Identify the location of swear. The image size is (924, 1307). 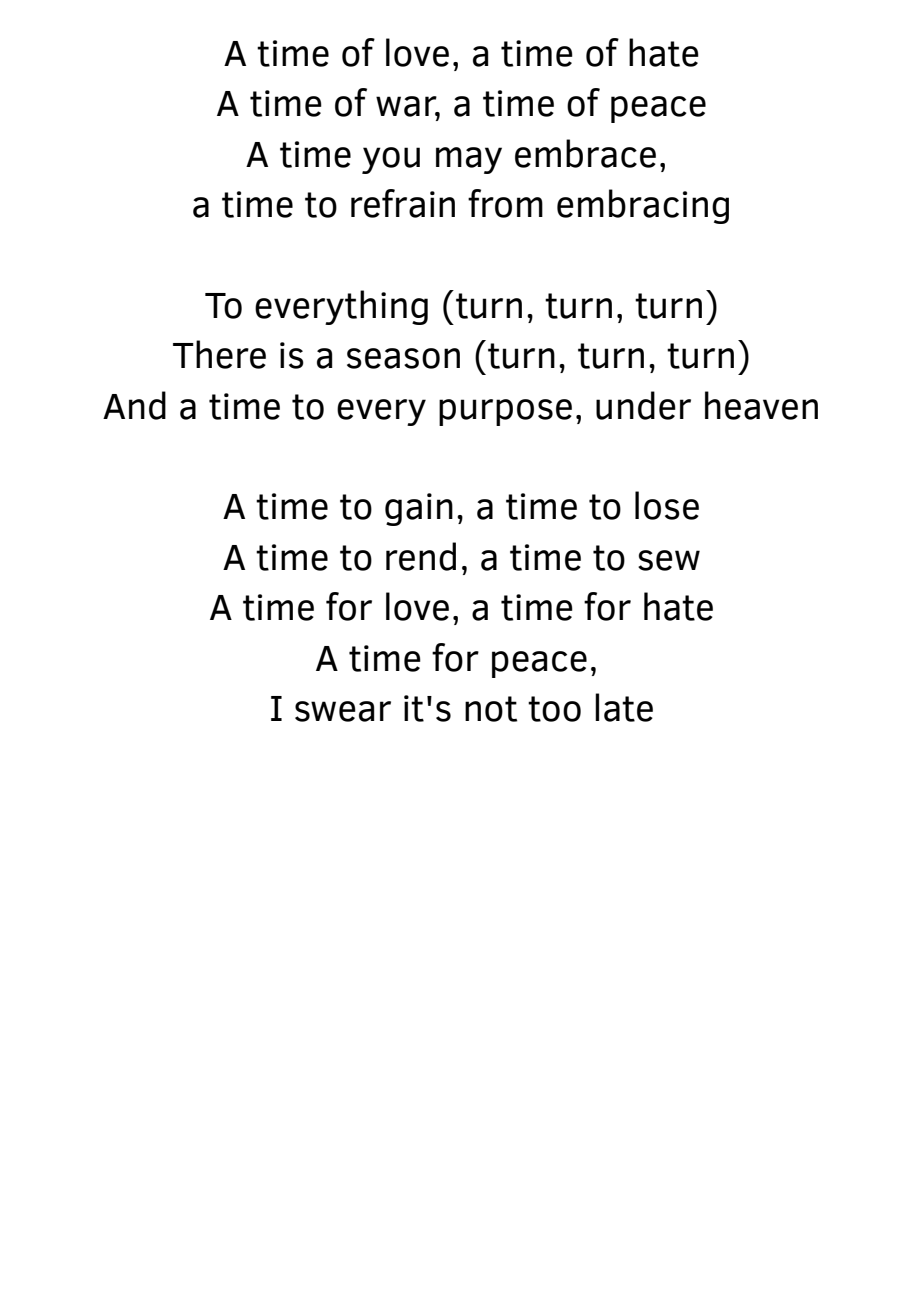
(343, 711).
